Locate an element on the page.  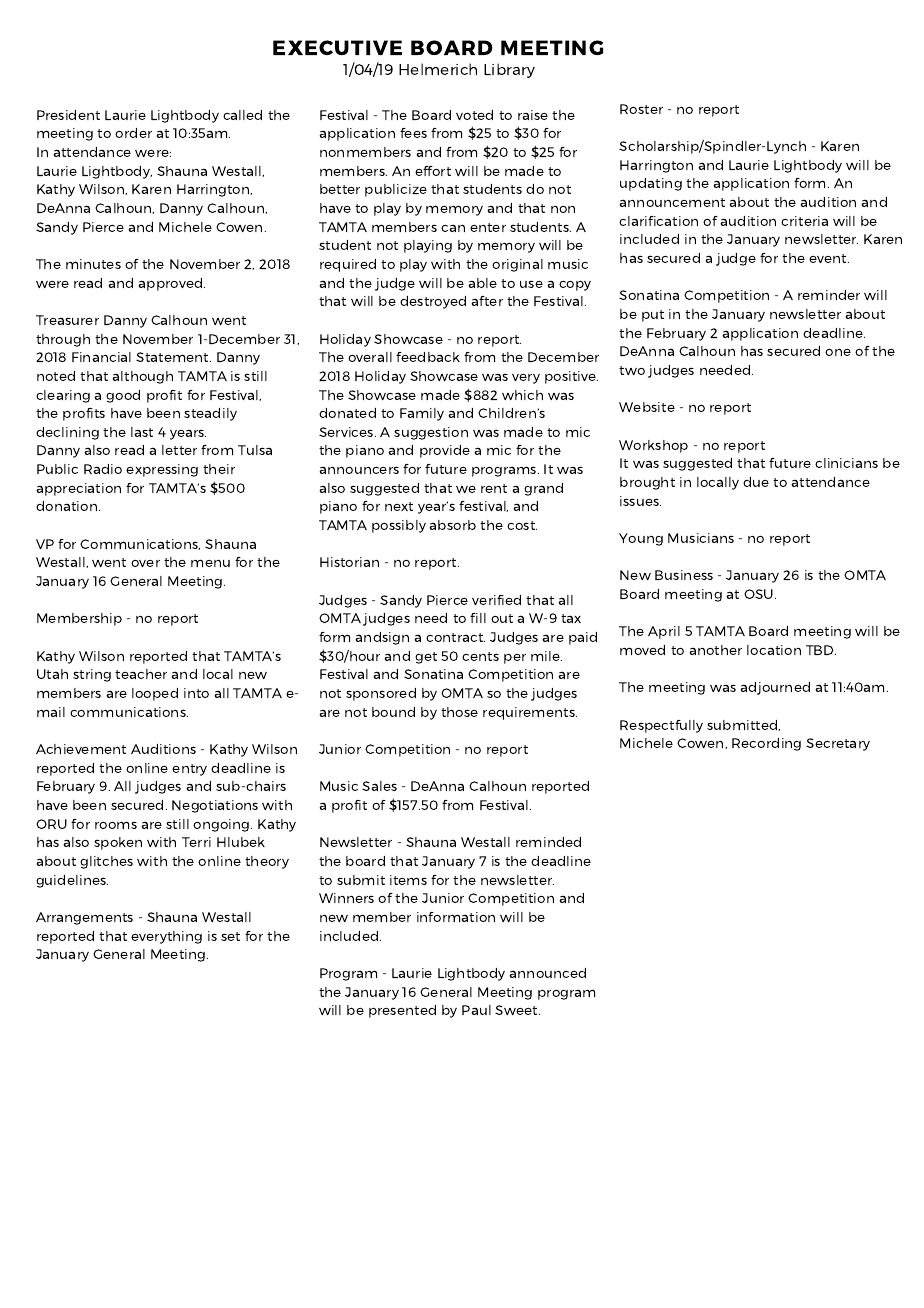
teacher is located at coordinates (141, 674).
